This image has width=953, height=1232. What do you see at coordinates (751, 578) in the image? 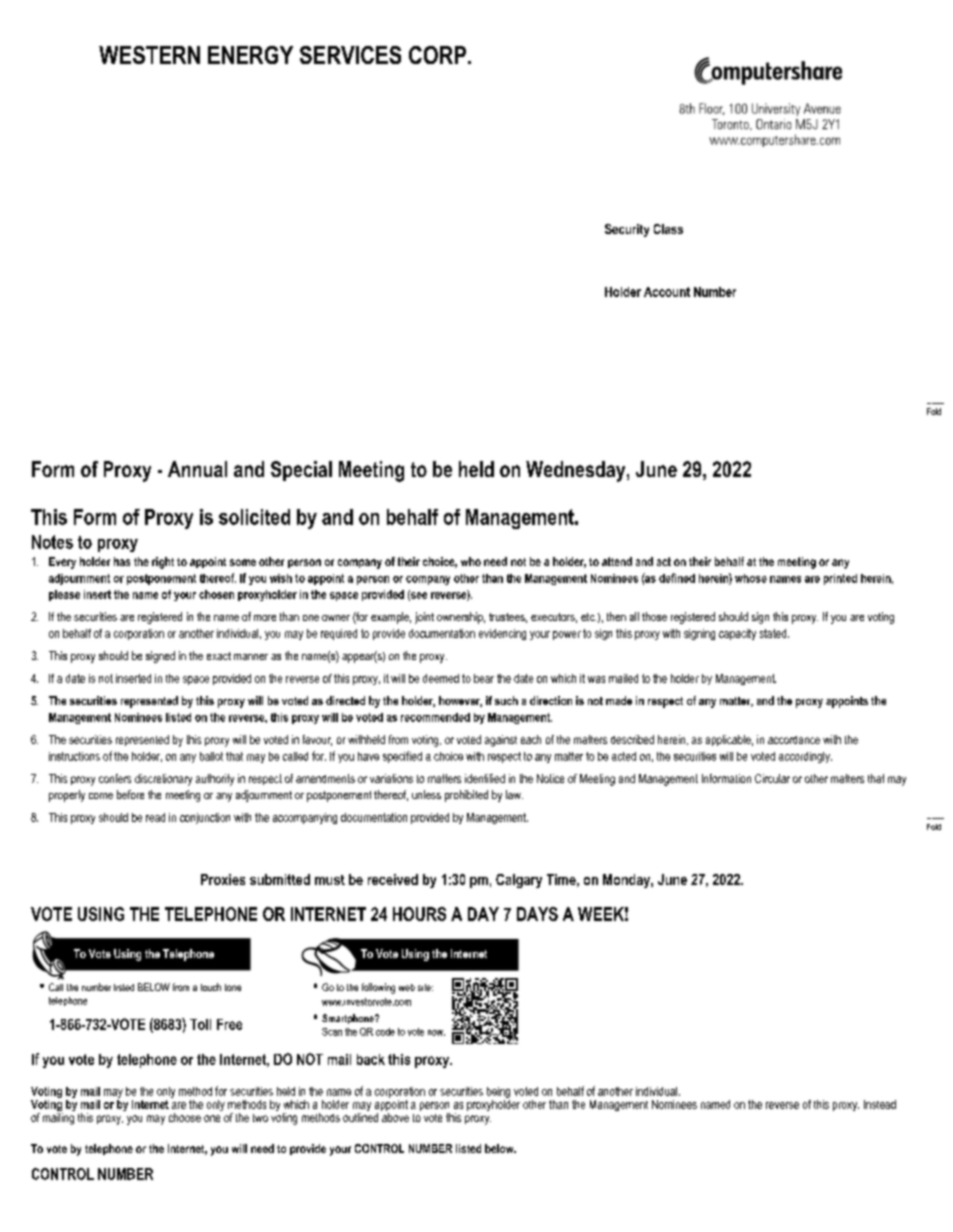
I see `whose` at bounding box center [751, 578].
